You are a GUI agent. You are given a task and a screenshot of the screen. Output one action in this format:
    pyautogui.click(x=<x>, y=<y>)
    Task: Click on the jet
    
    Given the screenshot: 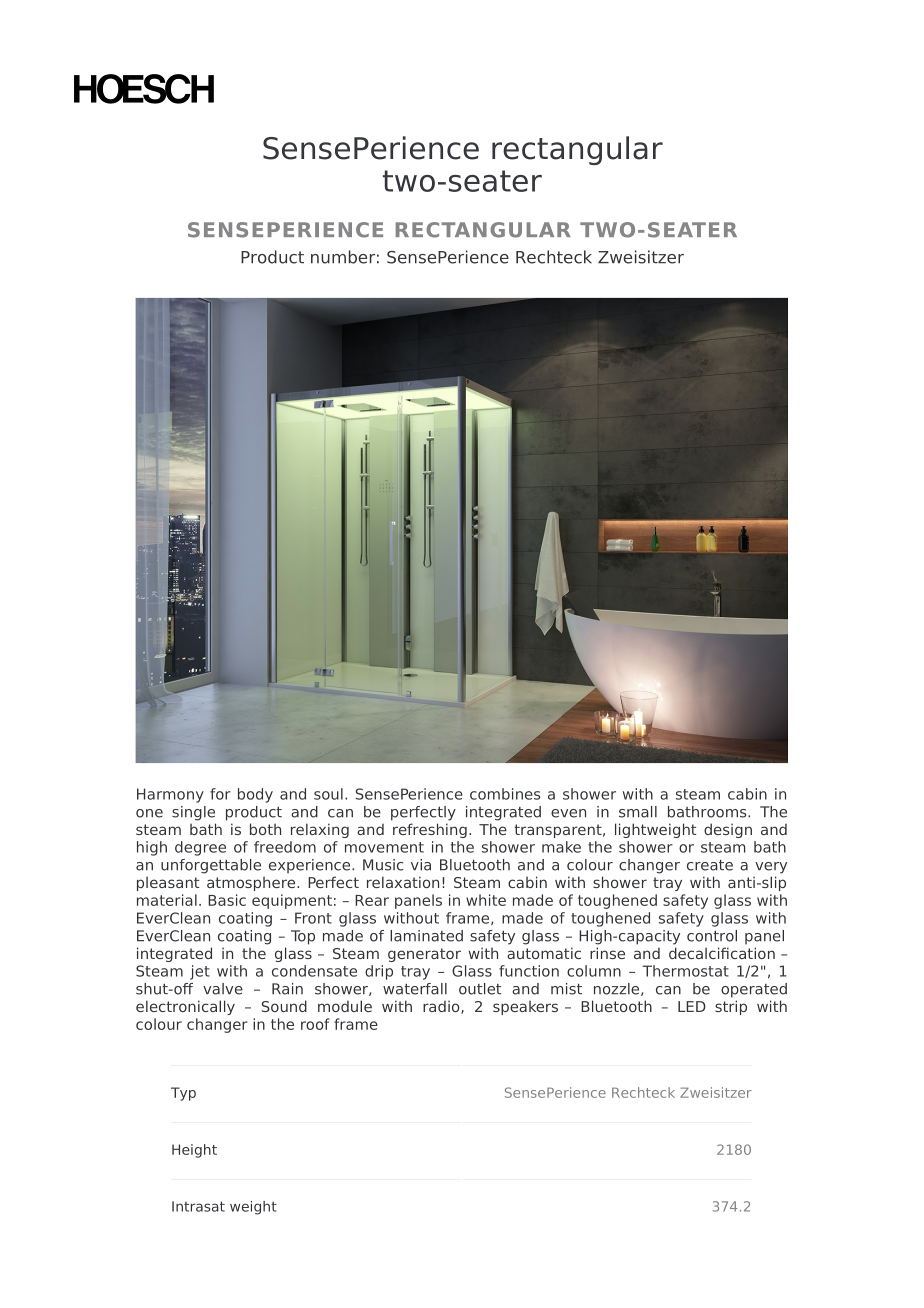 What is the action you would take?
    pyautogui.click(x=200, y=972)
